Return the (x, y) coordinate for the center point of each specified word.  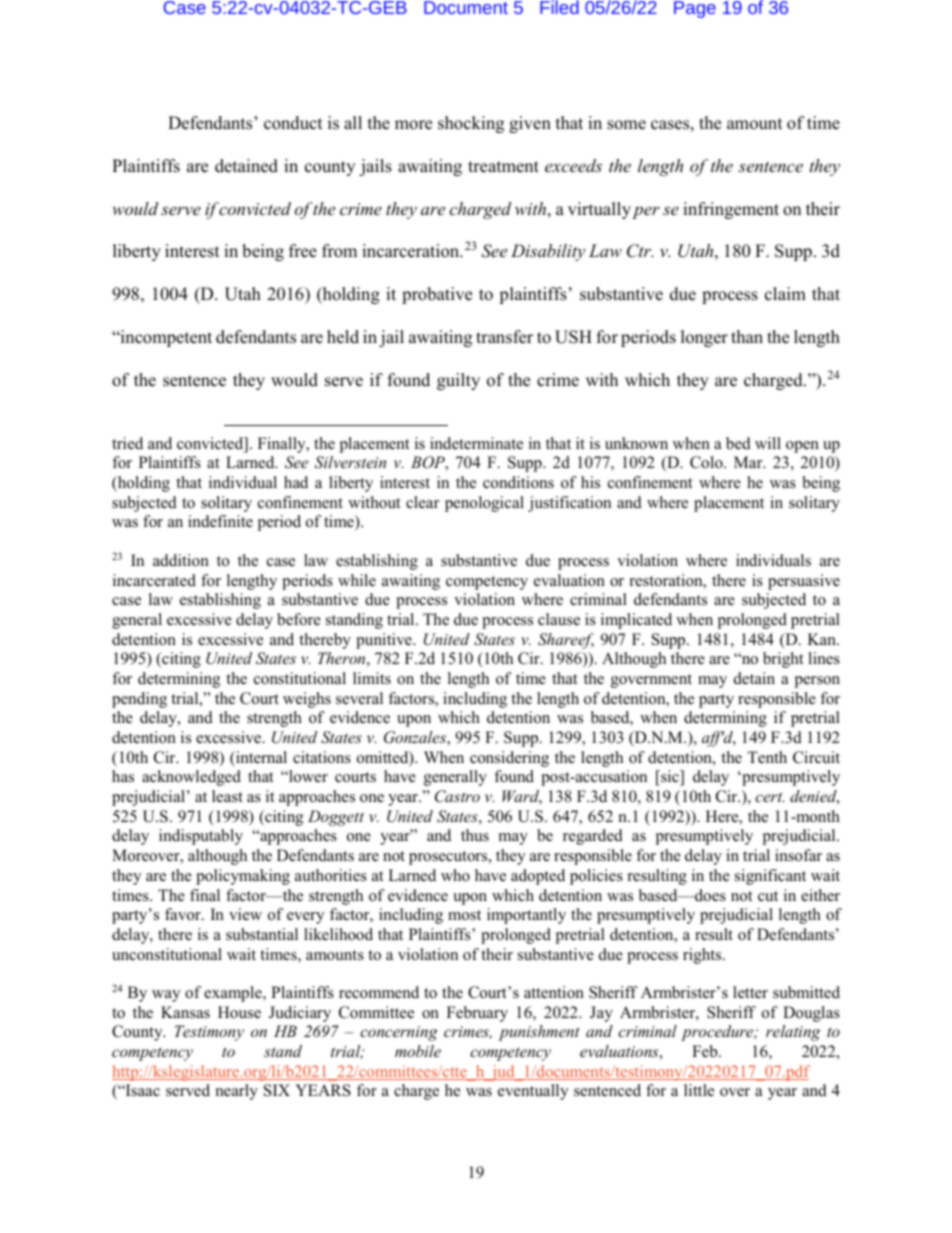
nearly (237, 1092)
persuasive (804, 582)
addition (181, 560)
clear (422, 502)
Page (695, 9)
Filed (559, 7)
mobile (418, 1051)
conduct (293, 123)
